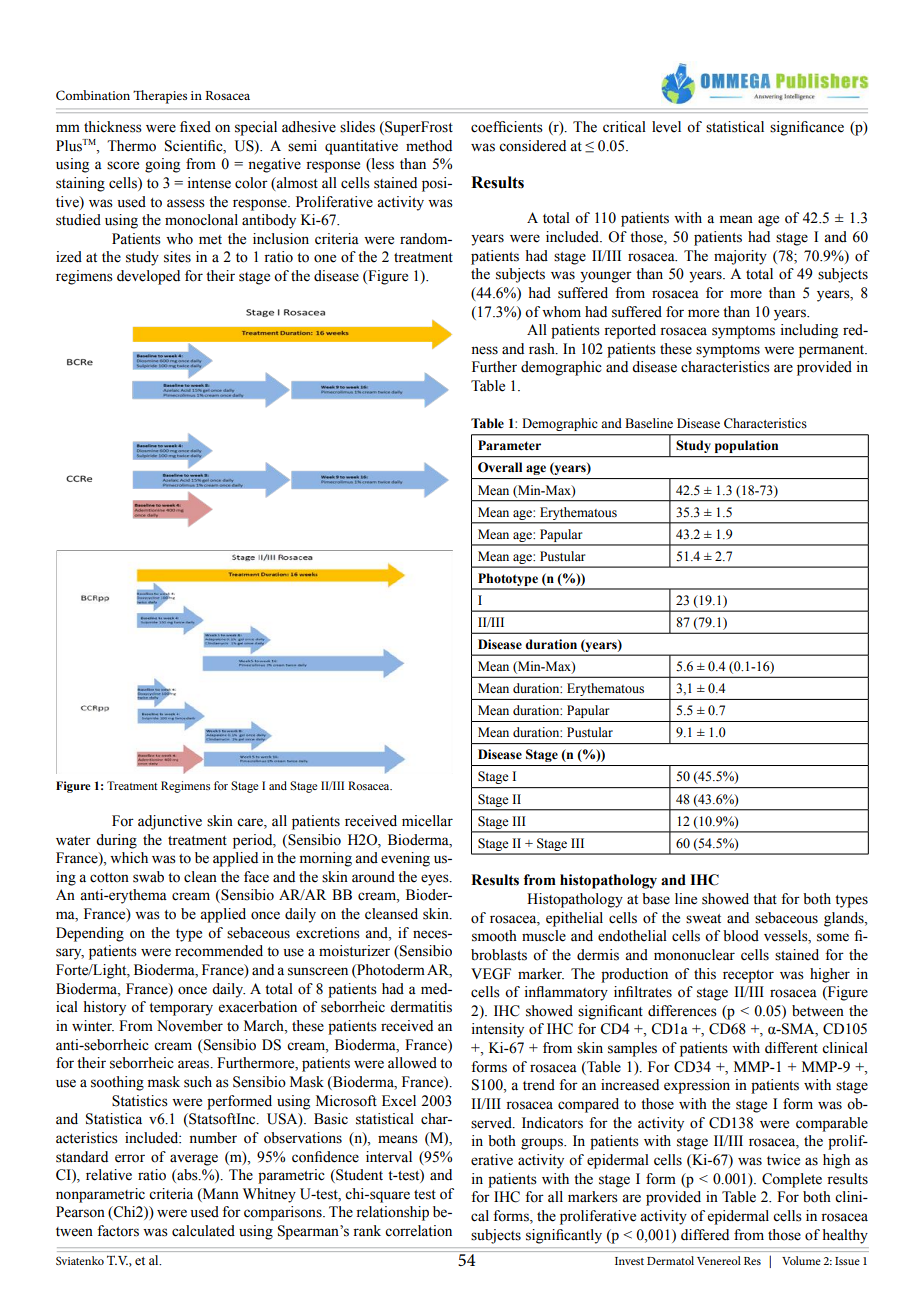 The height and width of the screenshot is (1308, 924). I want to click on method, so click(429, 146).
